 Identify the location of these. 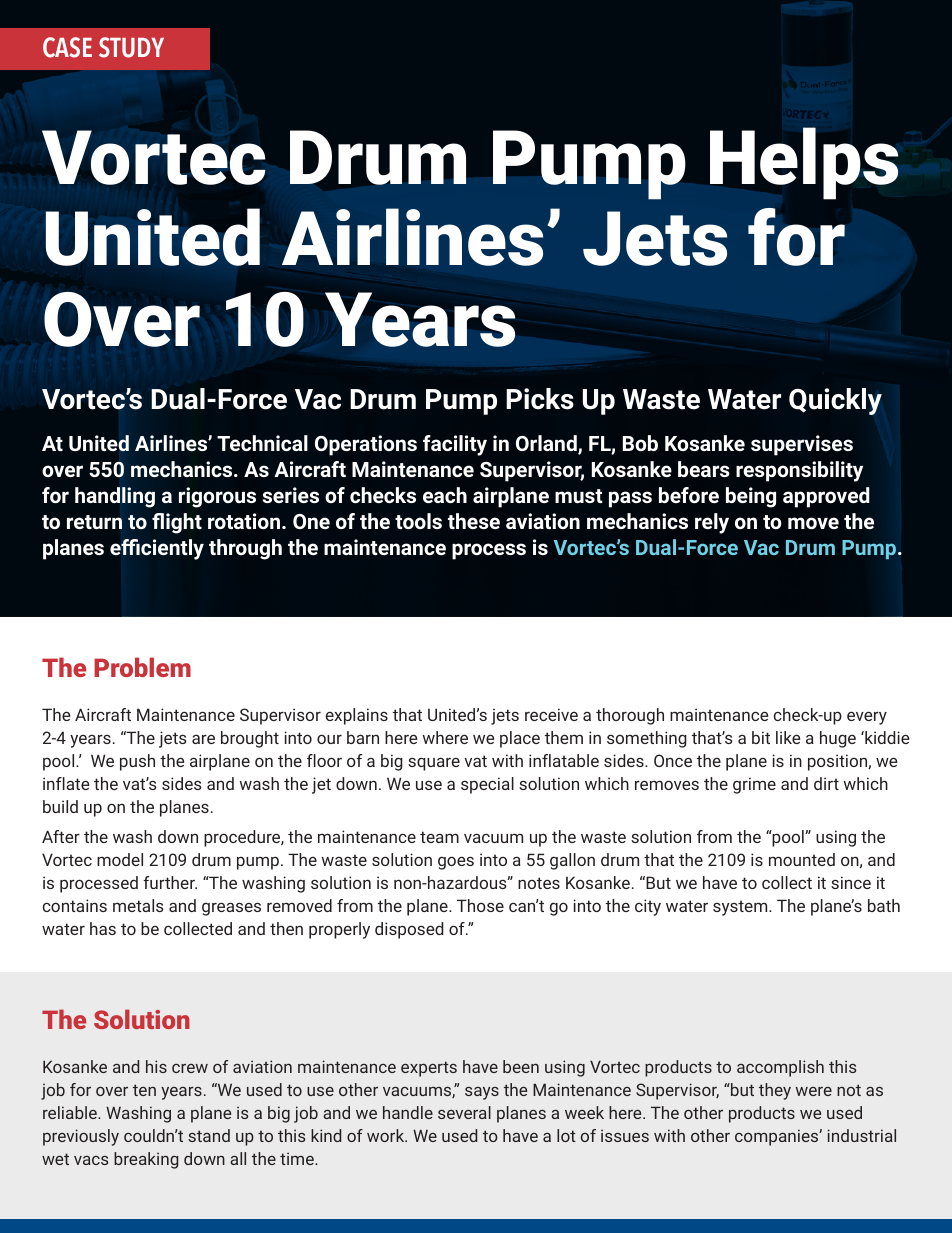
(474, 521).
